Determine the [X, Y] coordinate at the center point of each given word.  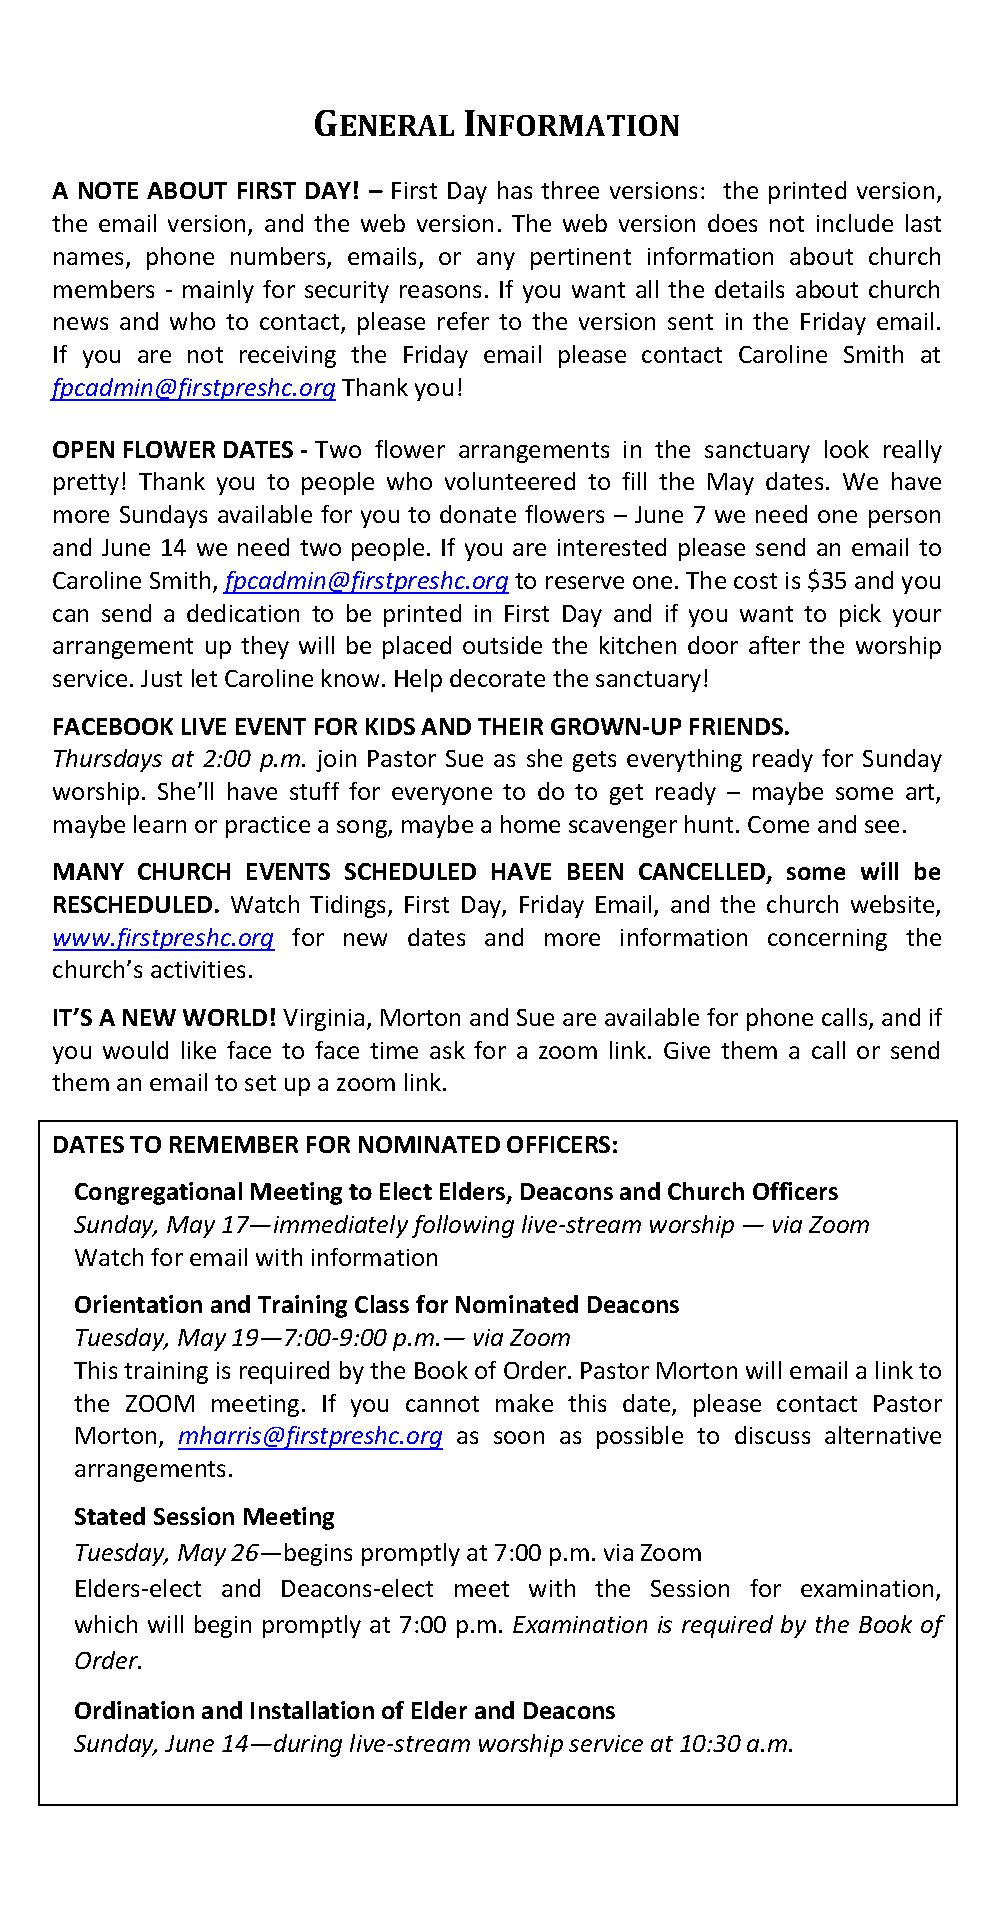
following [463, 1226]
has [515, 190]
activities [198, 969]
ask [447, 1050]
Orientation [138, 1304]
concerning [827, 940]
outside [502, 645]
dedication [243, 613]
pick [860, 615]
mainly [218, 291]
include [855, 223]
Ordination [134, 1710]
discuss [772, 1435]
